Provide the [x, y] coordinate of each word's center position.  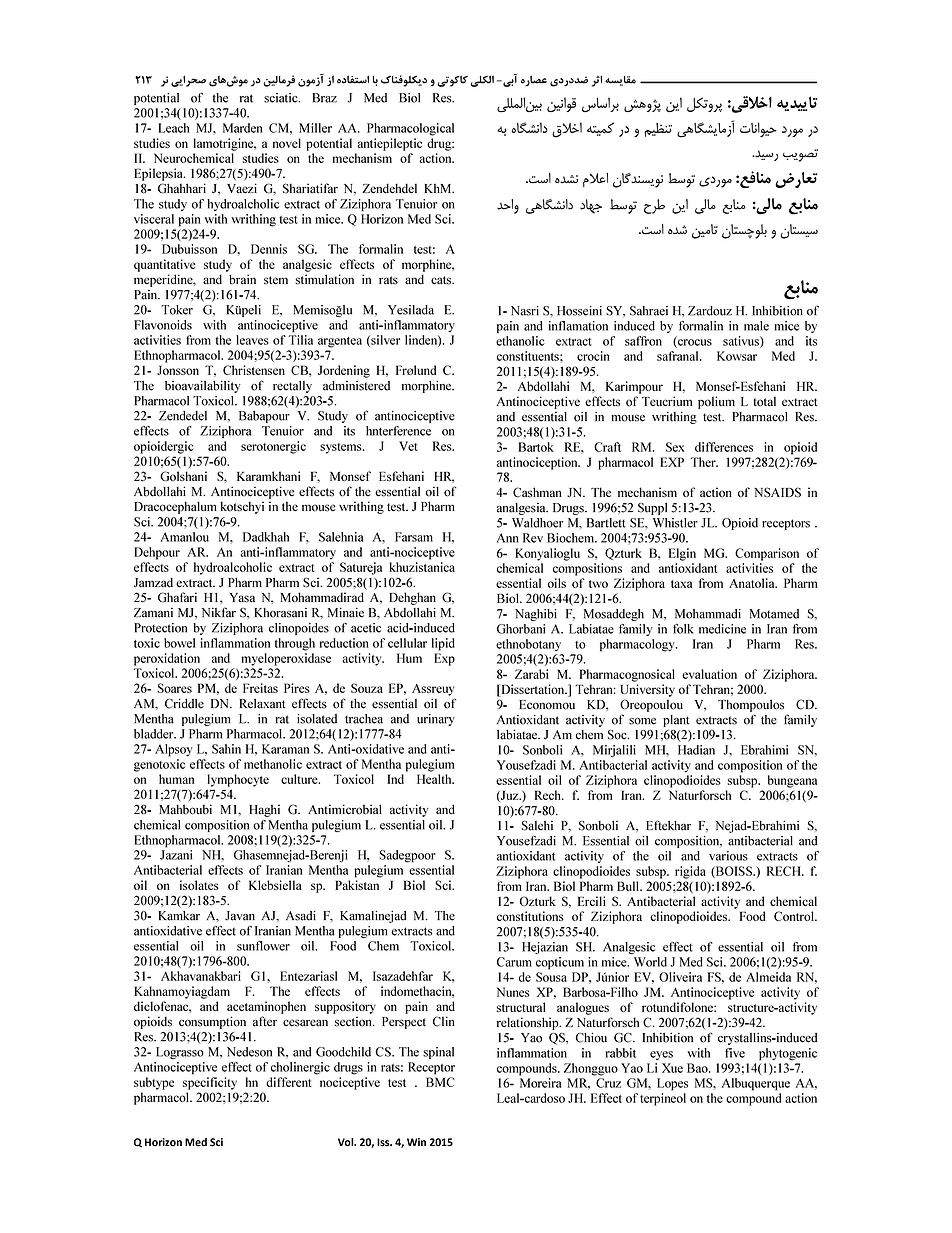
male [756, 326]
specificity [210, 1083]
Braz [324, 98]
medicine [722, 629]
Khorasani [280, 613]
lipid [443, 644]
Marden [243, 128]
